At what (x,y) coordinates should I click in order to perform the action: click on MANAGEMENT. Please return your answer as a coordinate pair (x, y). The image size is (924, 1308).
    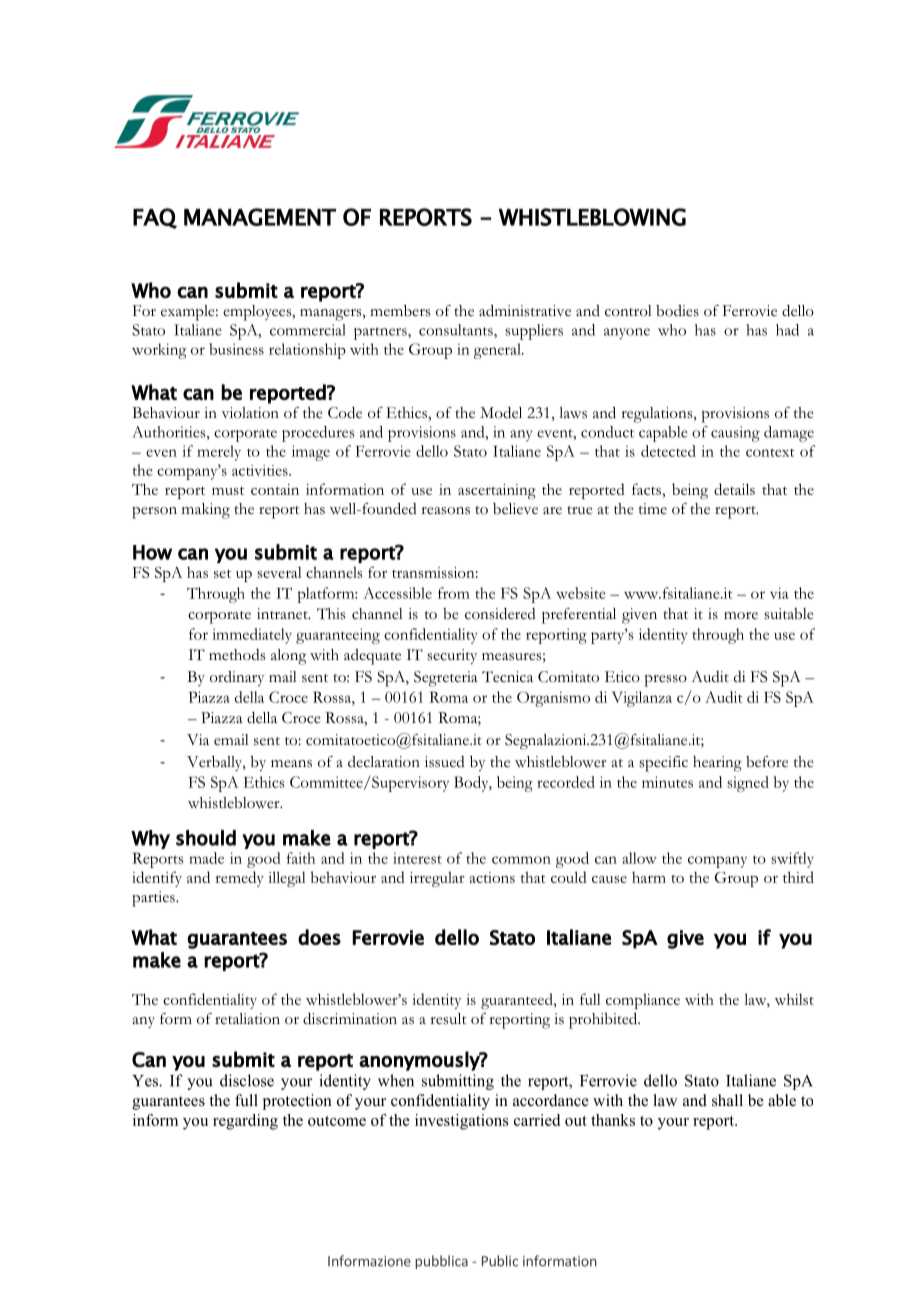
    Looking at the image, I should click on (260, 217).
